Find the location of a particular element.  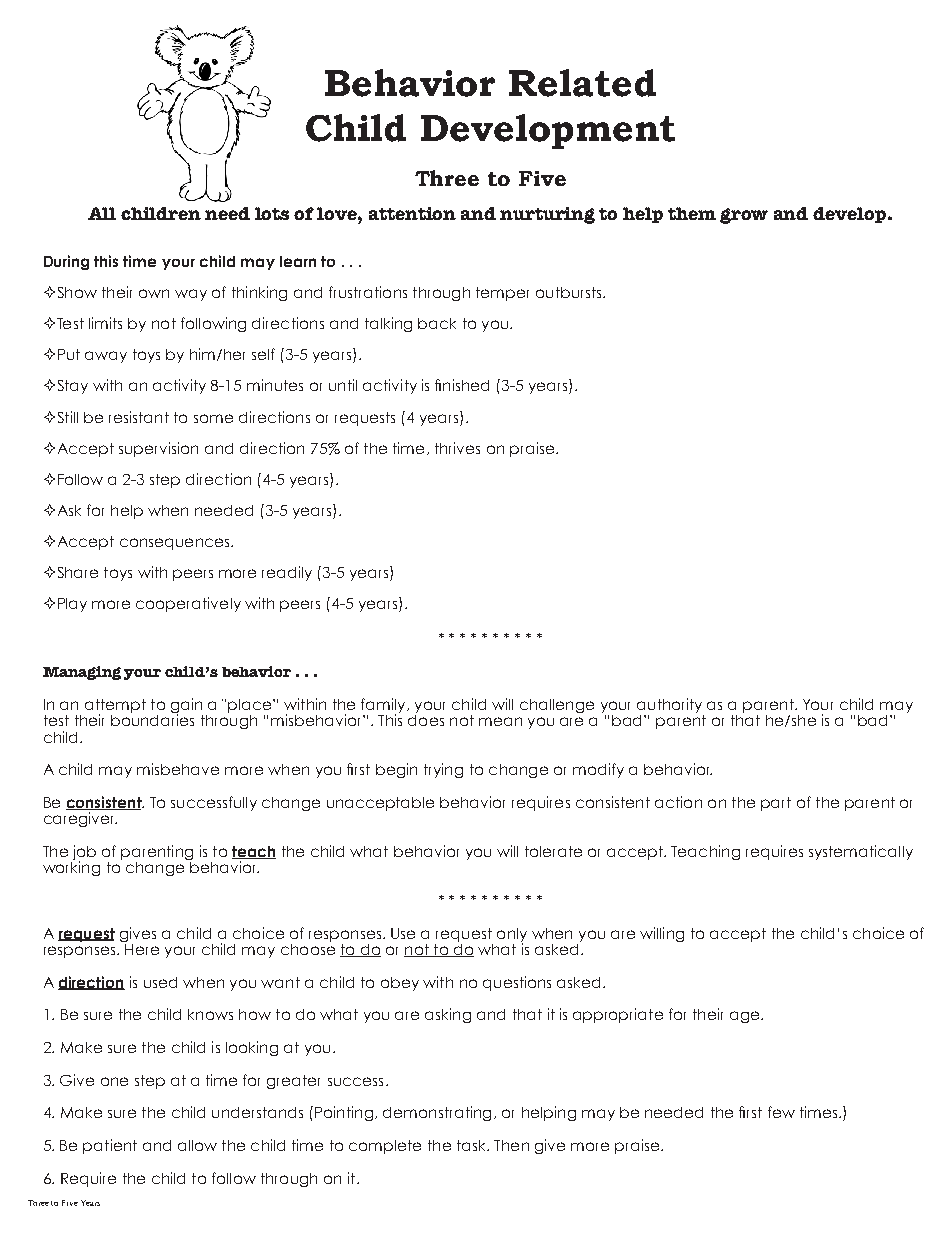

lots is located at coordinates (272, 213).
